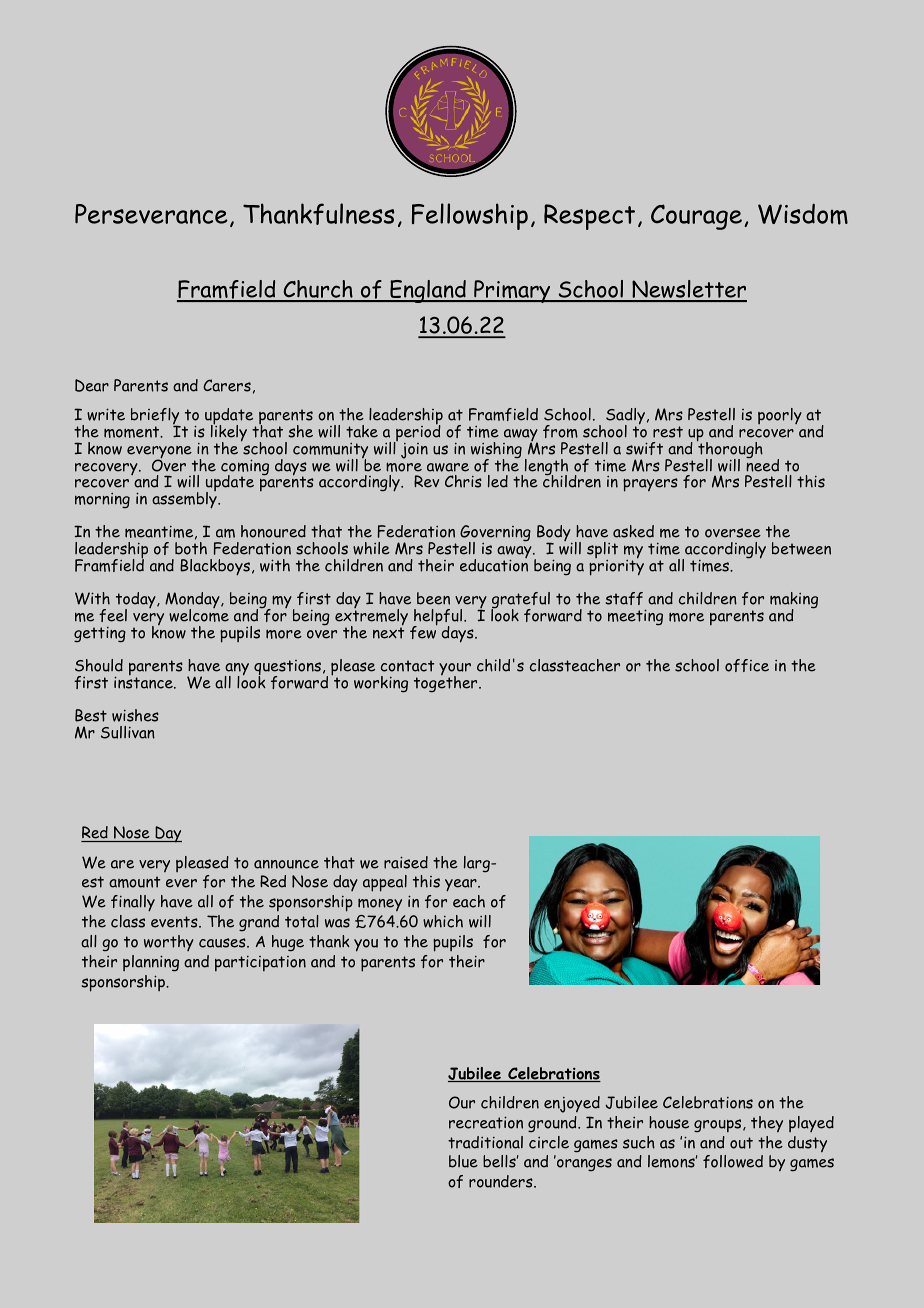 This screenshot has width=924, height=1308. I want to click on together, so click(447, 683).
